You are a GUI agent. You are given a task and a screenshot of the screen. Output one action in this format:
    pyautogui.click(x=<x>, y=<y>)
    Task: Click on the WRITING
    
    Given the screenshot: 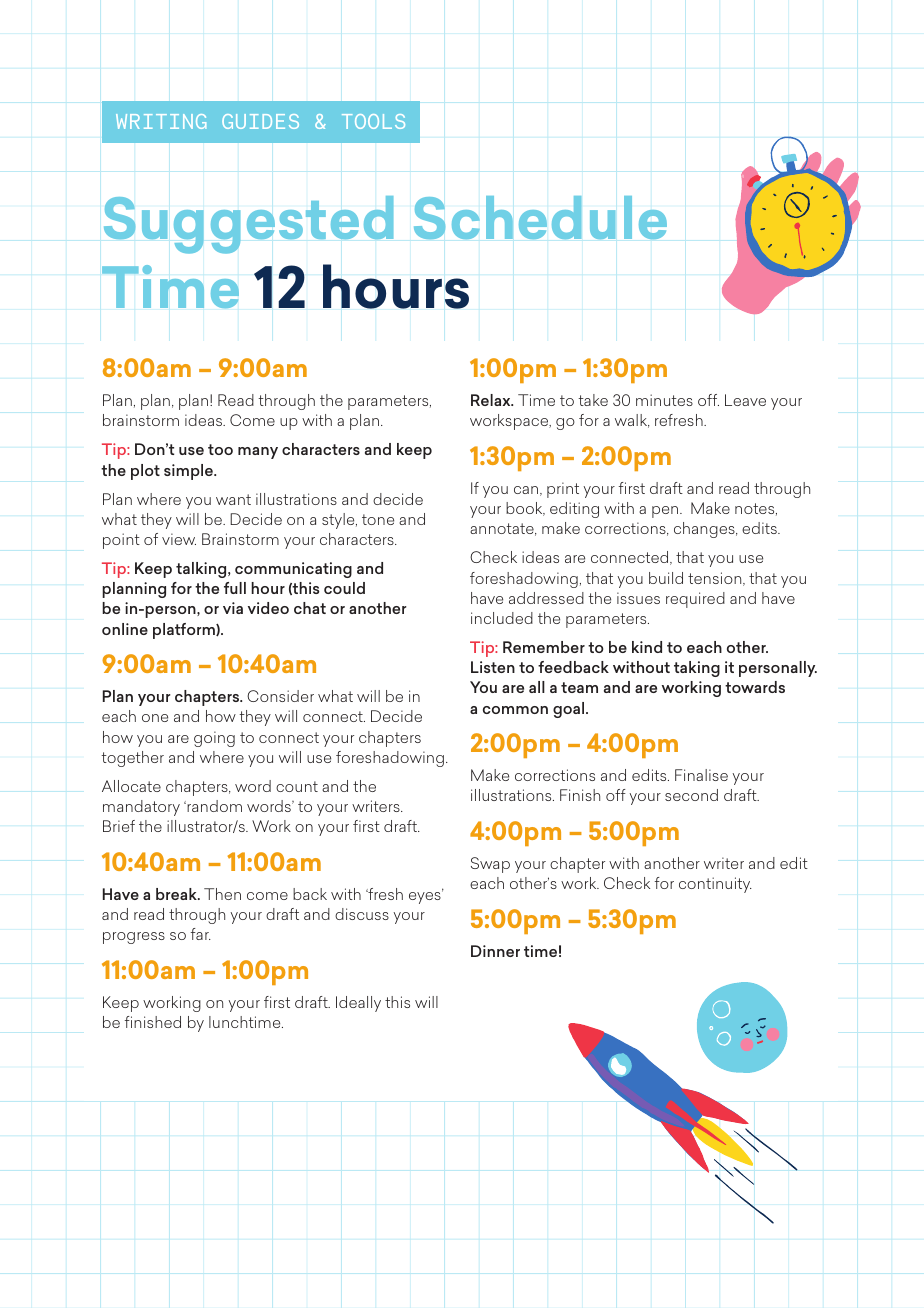 What is the action you would take?
    pyautogui.click(x=161, y=121)
